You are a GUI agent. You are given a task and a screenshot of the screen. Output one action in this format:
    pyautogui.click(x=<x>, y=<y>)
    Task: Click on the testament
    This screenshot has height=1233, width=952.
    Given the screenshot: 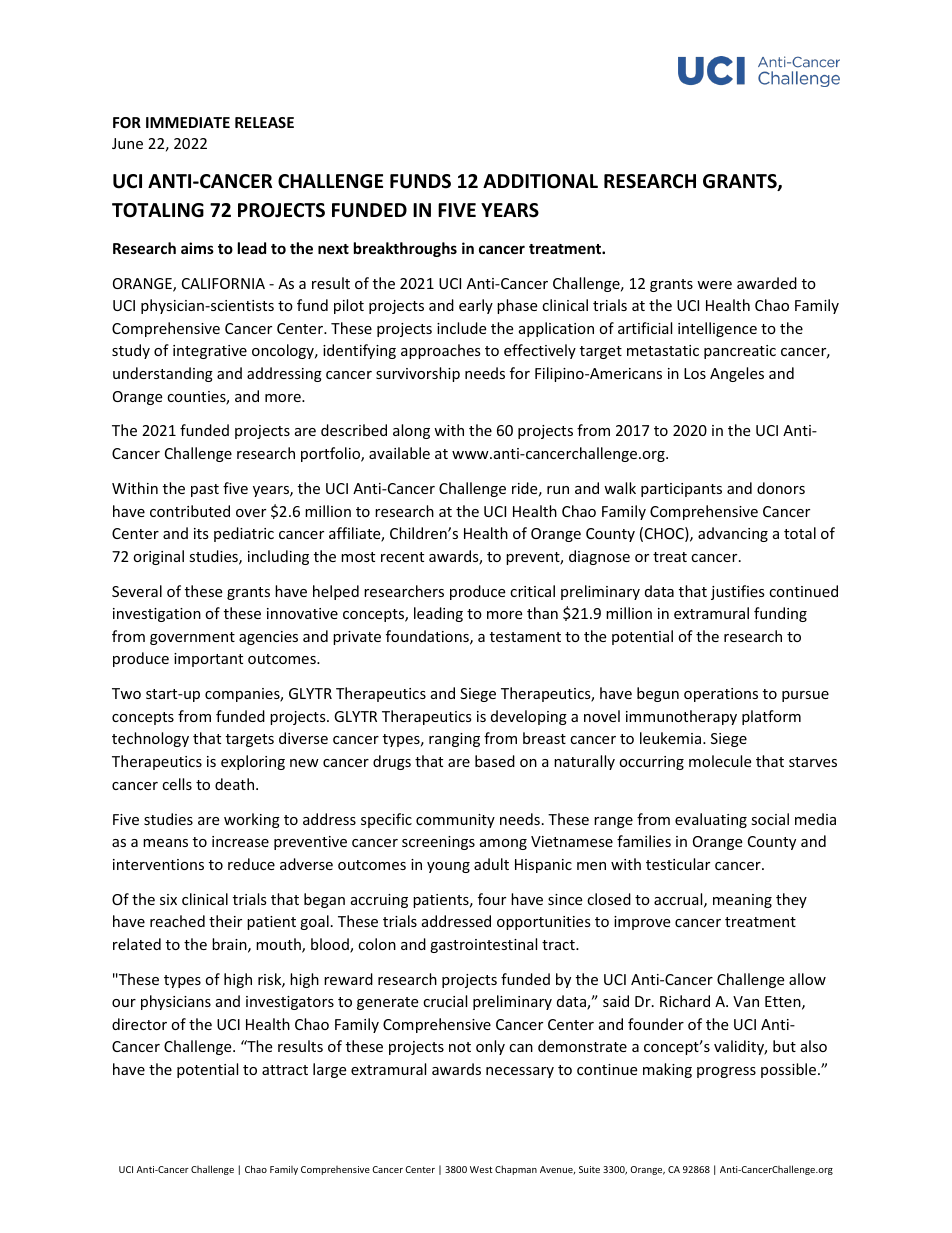 What is the action you would take?
    pyautogui.click(x=525, y=637)
